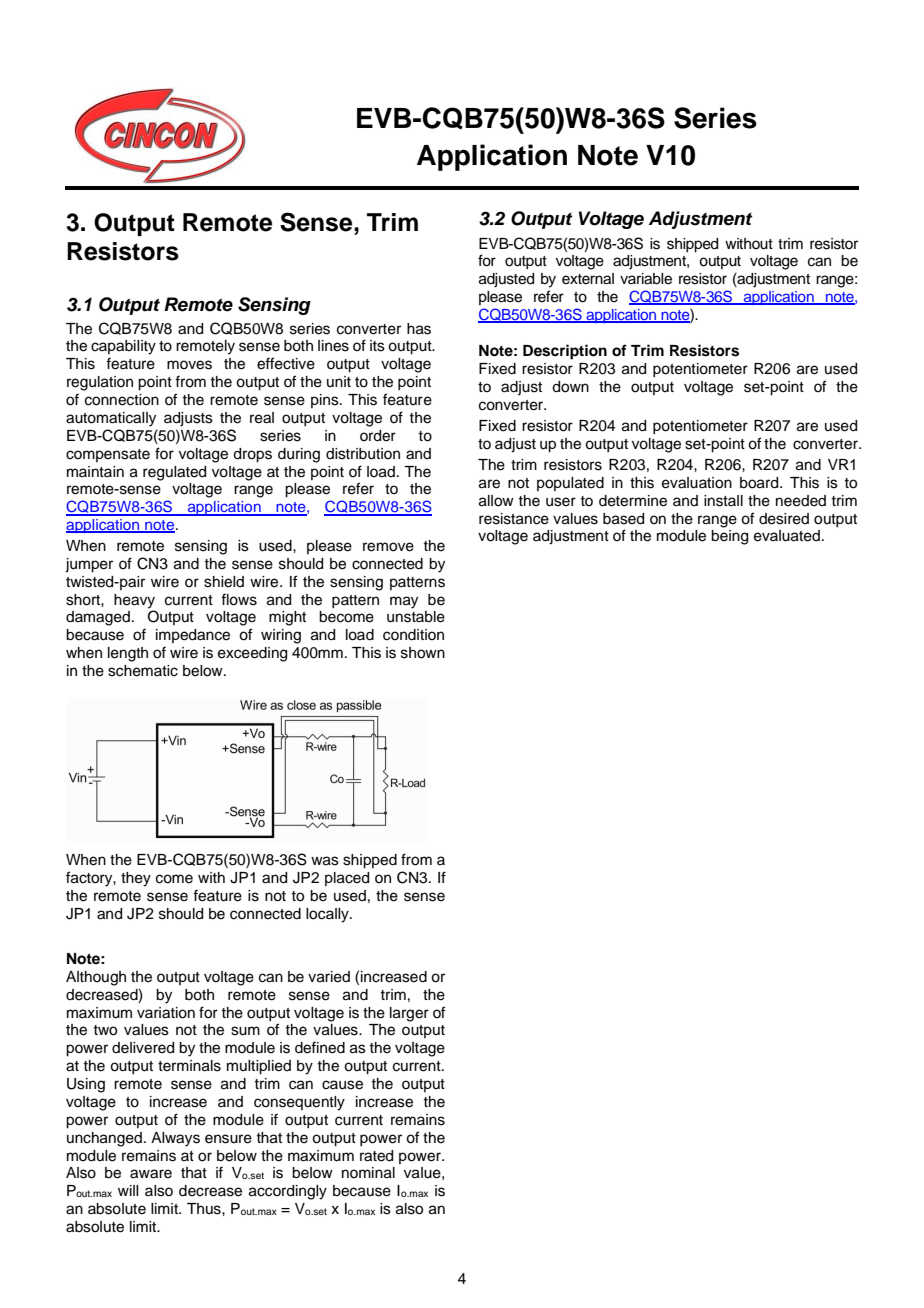 This screenshot has width=924, height=1308. What do you see at coordinates (416, 617) in the screenshot?
I see `unstable` at bounding box center [416, 617].
